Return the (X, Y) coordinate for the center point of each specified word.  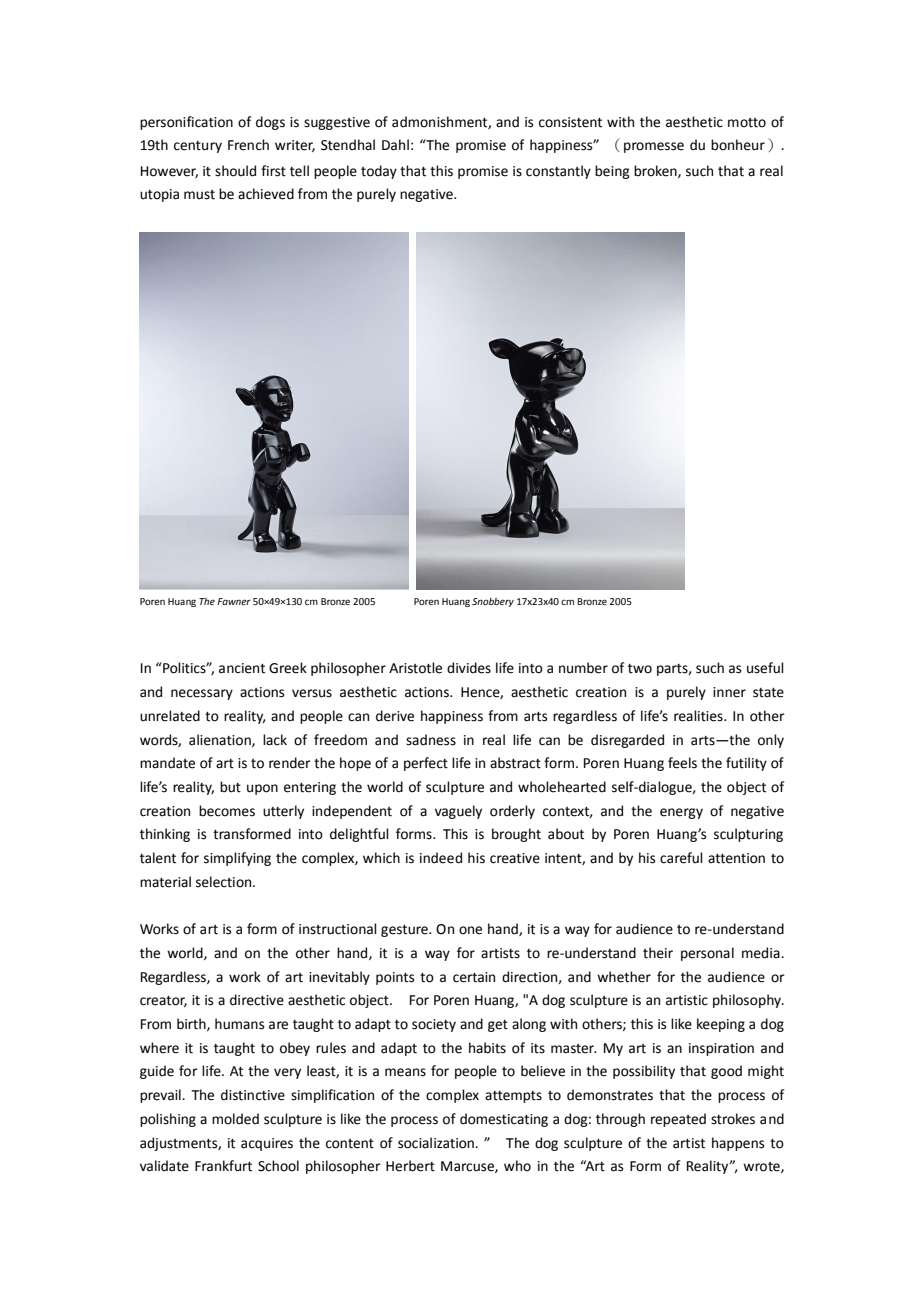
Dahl (395, 145)
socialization (437, 1143)
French (248, 145)
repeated (678, 1120)
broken (656, 171)
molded (235, 1119)
